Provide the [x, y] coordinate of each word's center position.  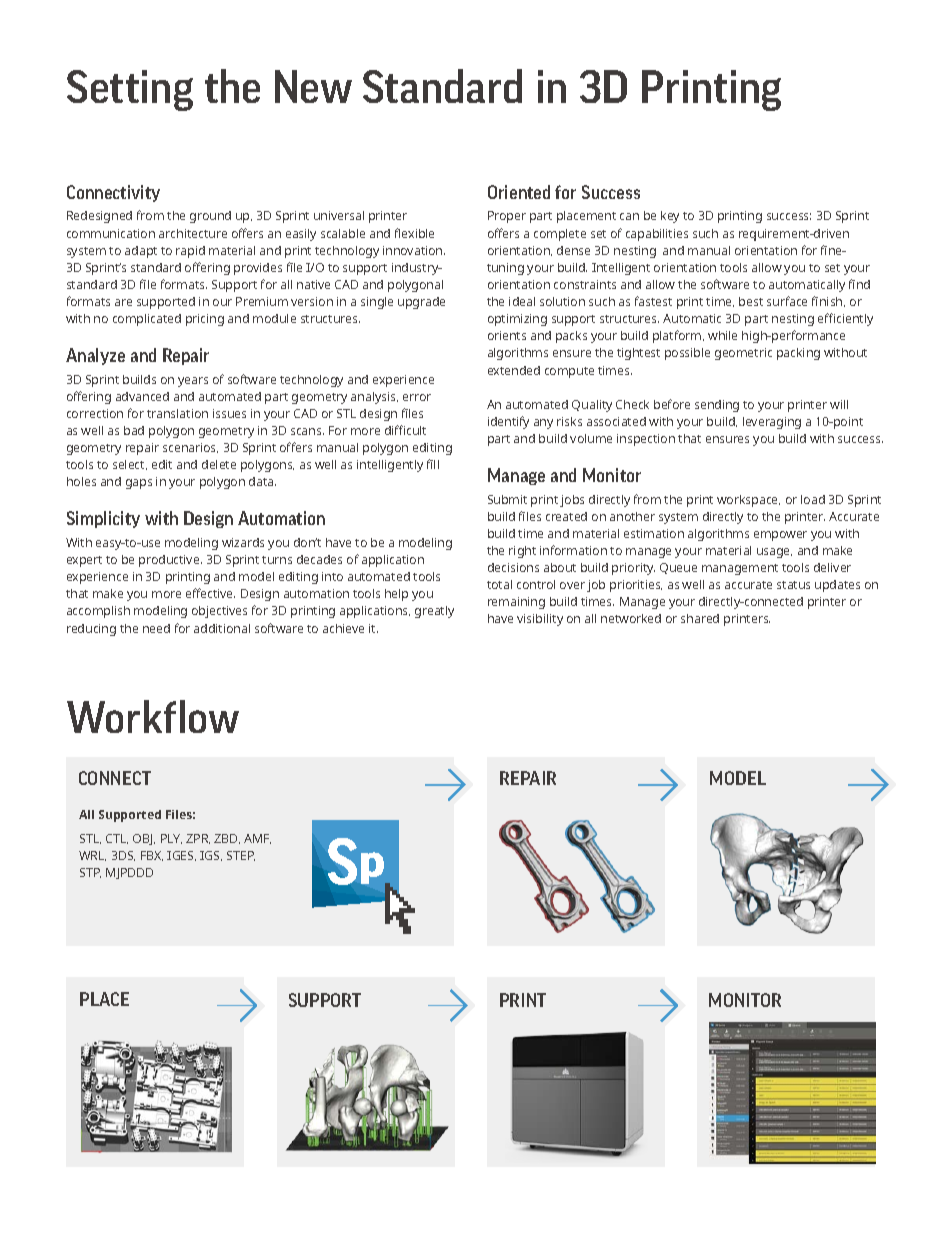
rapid [190, 252]
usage [774, 553]
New [313, 86]
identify [508, 422]
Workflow [153, 716]
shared [700, 618]
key [670, 217]
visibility [540, 620]
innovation [414, 250]
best [751, 301]
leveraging [772, 423]
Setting [130, 90]
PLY [171, 839]
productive [170, 561]
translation [177, 413]
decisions [513, 567]
